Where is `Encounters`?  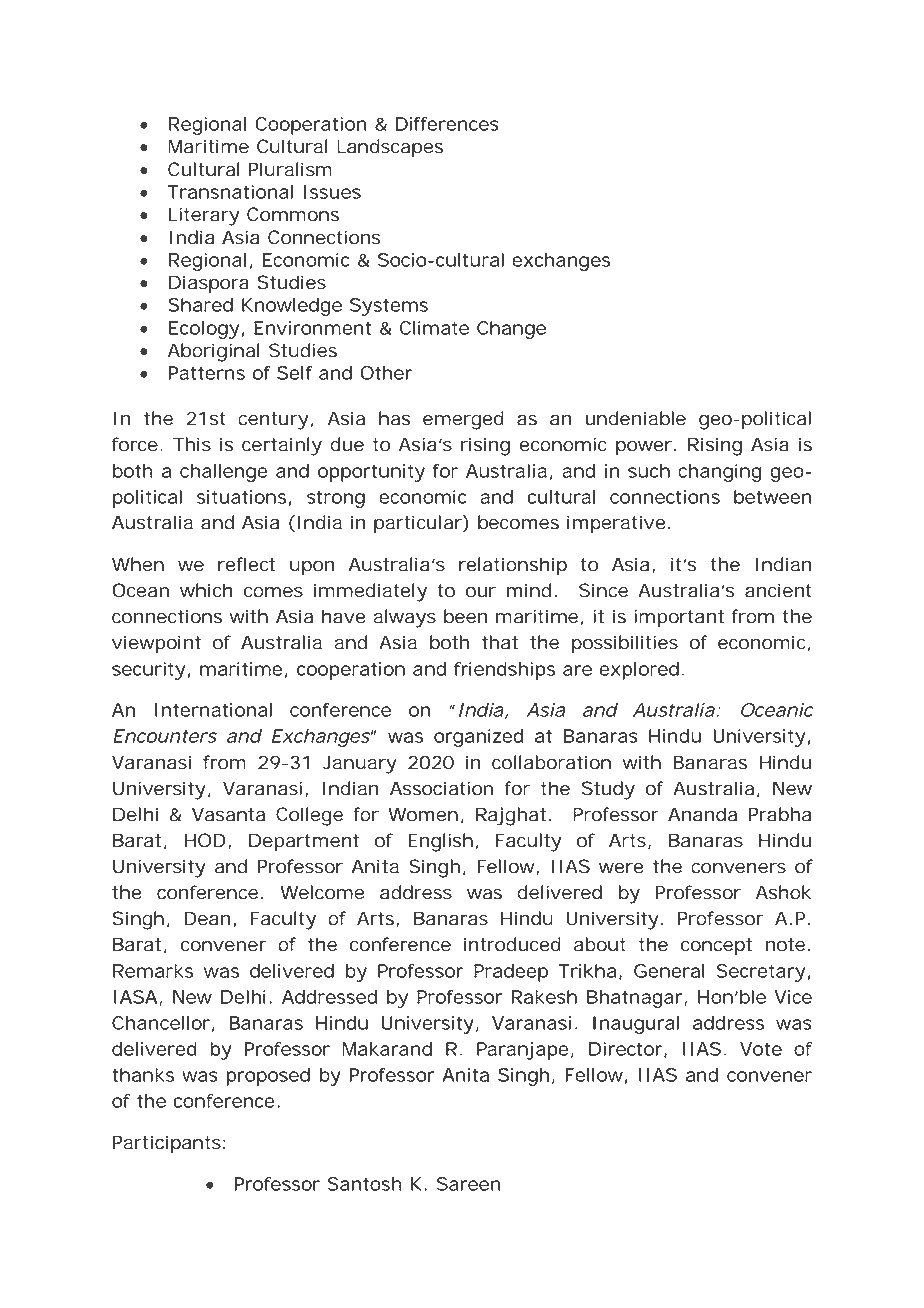 Encounters is located at coordinates (165, 736).
